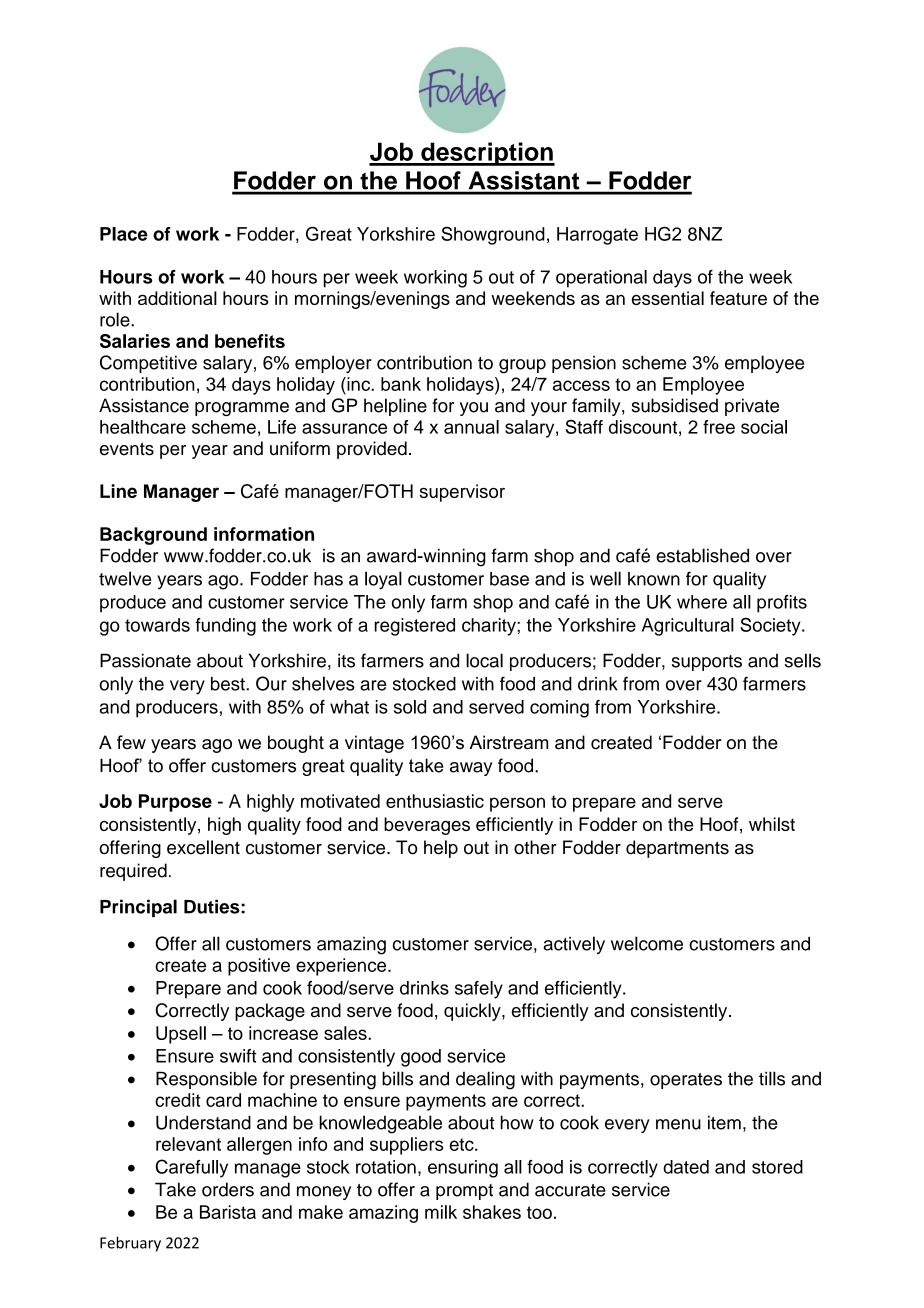 The width and height of the image is (924, 1308). Describe the element at coordinates (772, 824) in the image. I see `whilst` at that location.
